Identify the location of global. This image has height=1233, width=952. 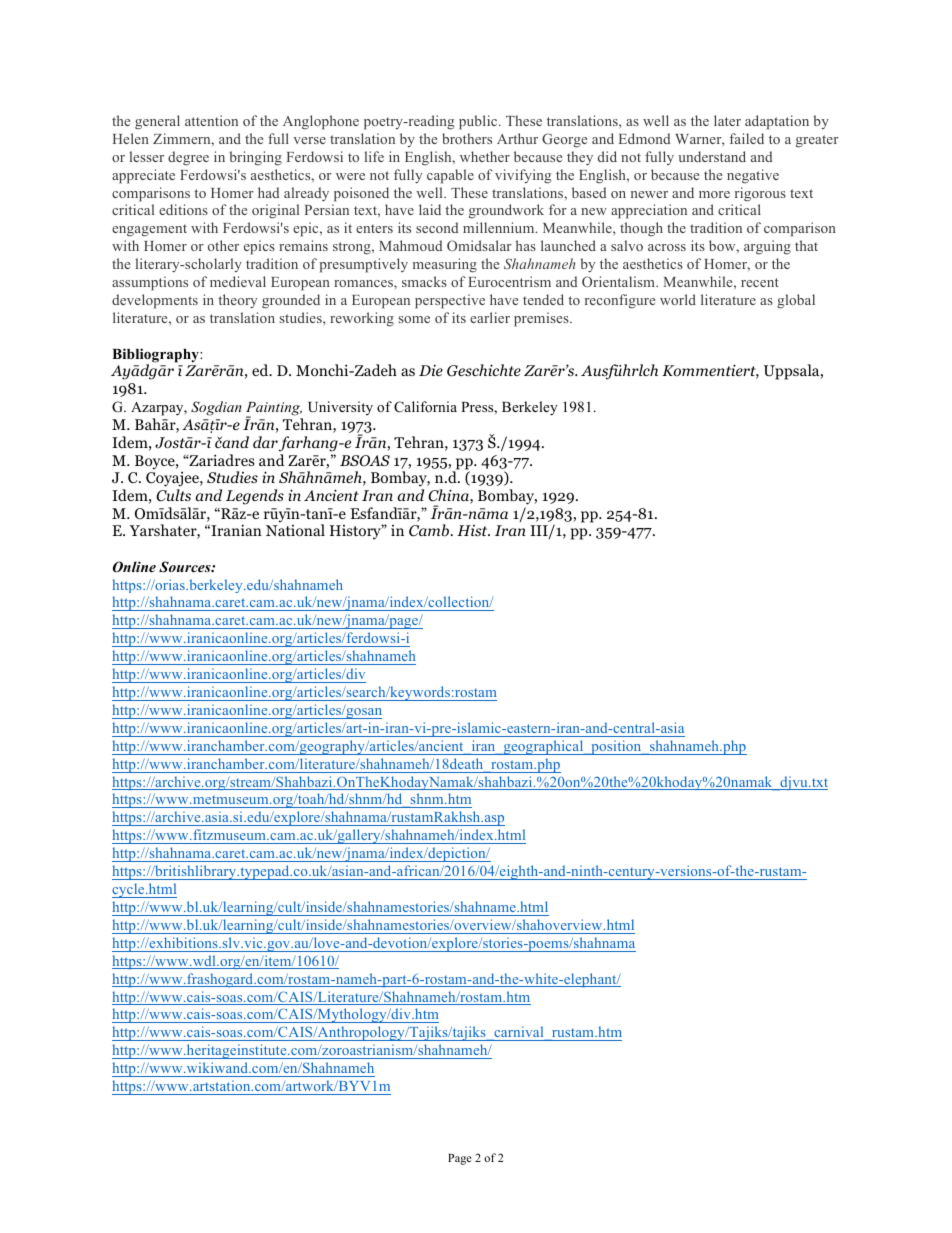
(796, 301).
